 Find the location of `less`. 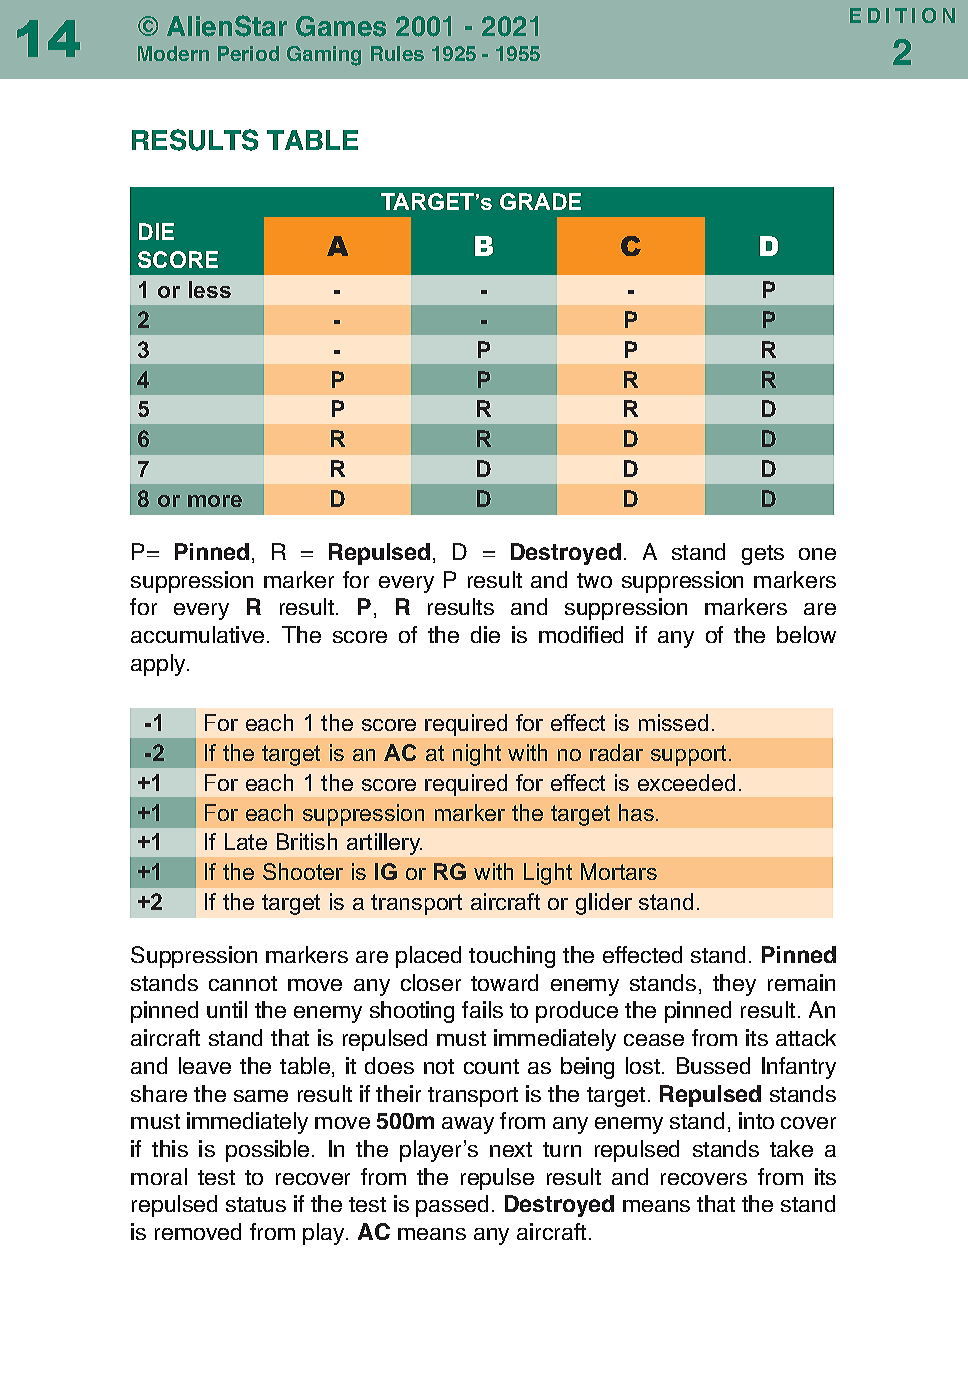

less is located at coordinates (210, 289).
